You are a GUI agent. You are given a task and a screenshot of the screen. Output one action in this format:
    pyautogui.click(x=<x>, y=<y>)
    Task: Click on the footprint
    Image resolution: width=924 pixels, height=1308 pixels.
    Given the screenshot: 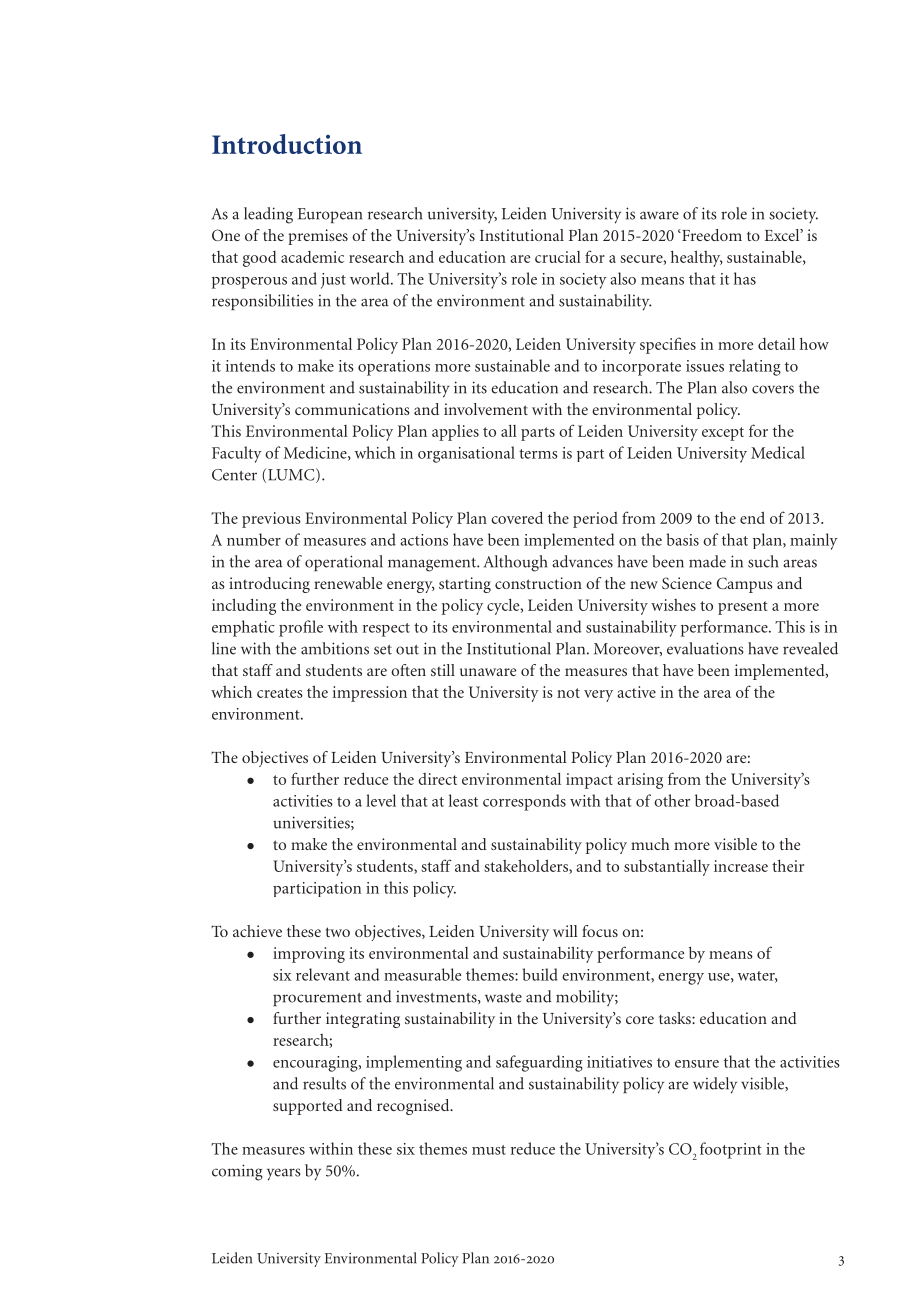 What is the action you would take?
    pyautogui.click(x=731, y=1150)
